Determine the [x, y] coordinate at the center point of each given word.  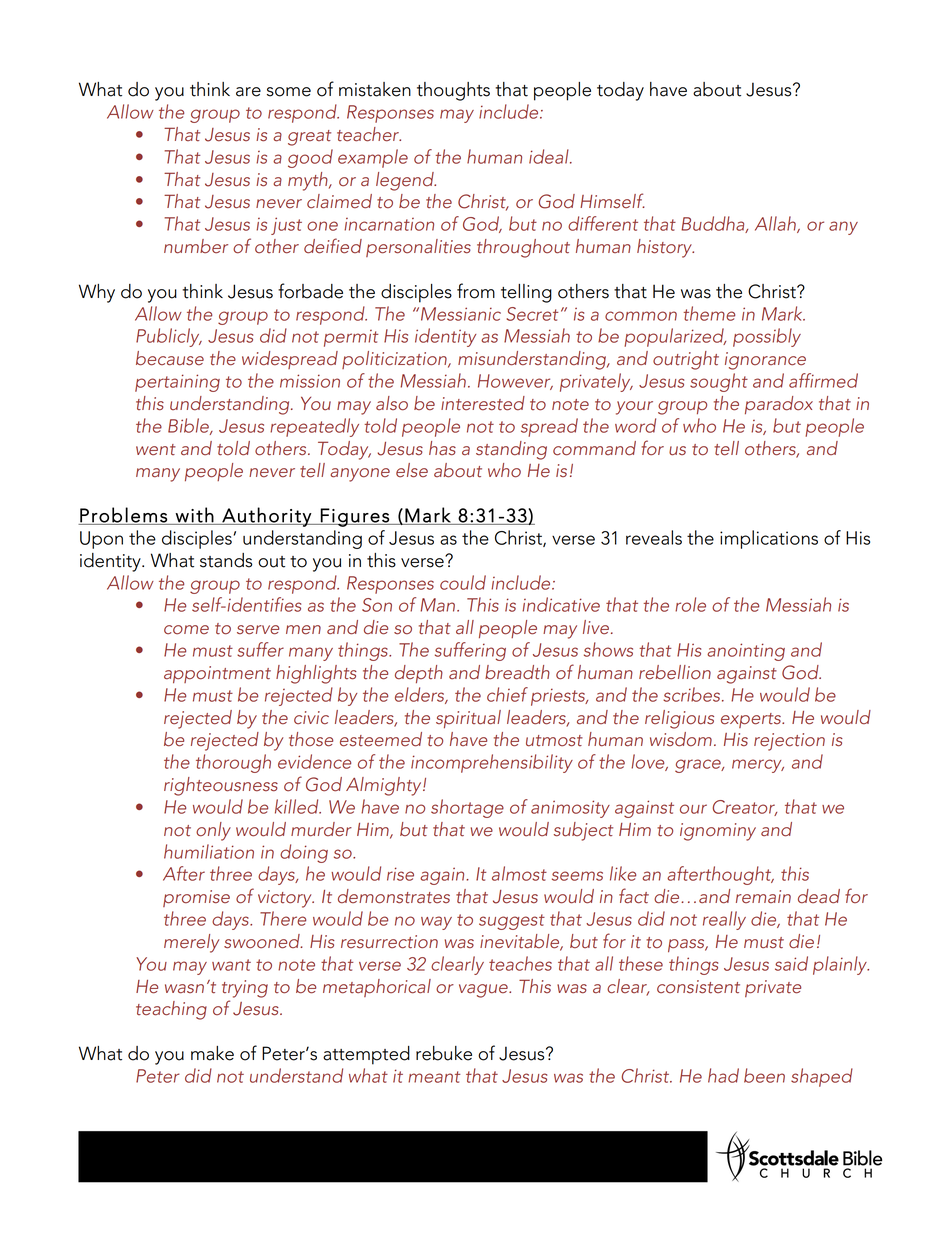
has [442, 448]
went [156, 450]
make [212, 1053]
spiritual [468, 719]
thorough [233, 763]
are [248, 92]
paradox [779, 405]
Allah [776, 224]
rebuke [444, 1053]
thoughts [453, 91]
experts [752, 720]
